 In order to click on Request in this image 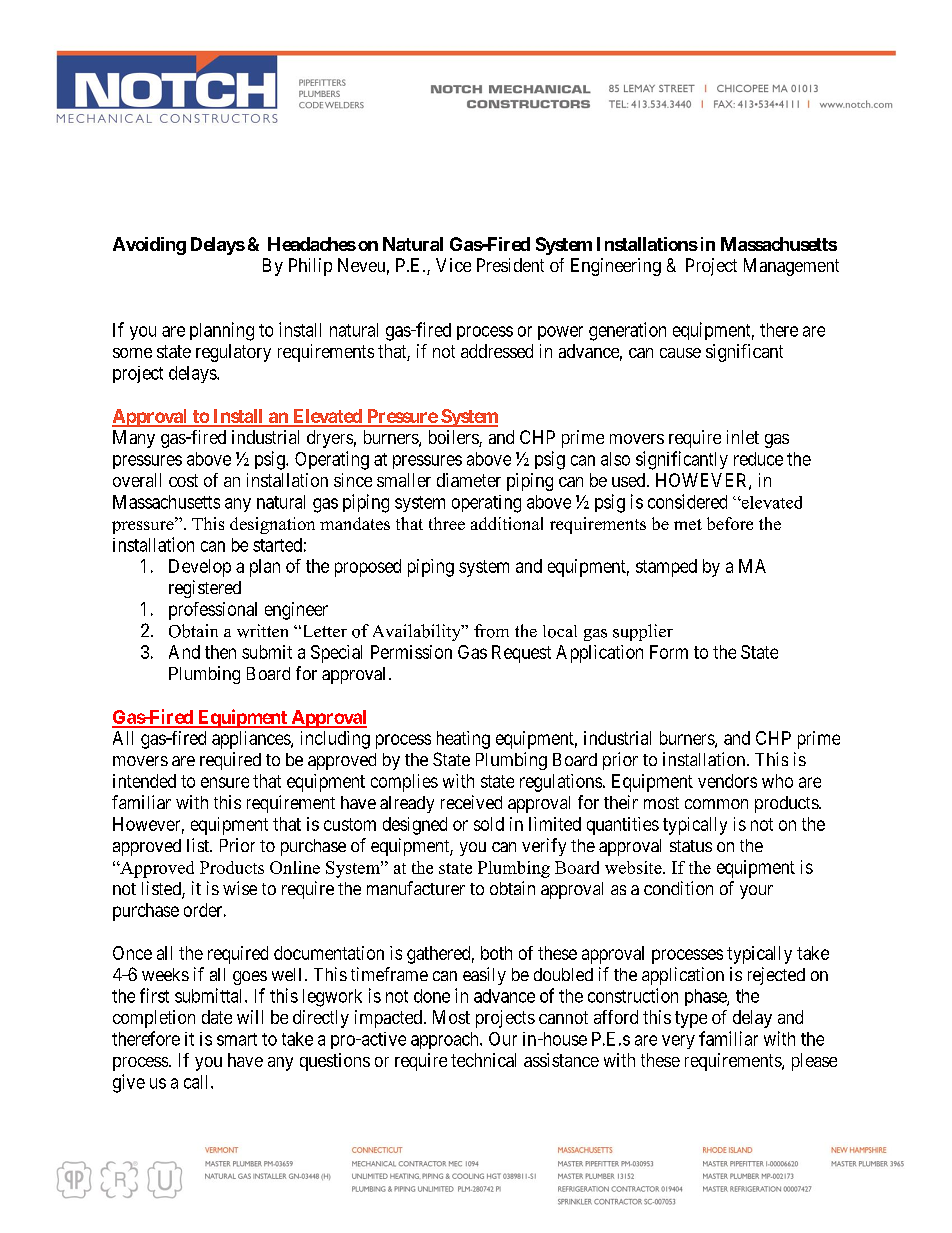, I will do `click(521, 654)`.
